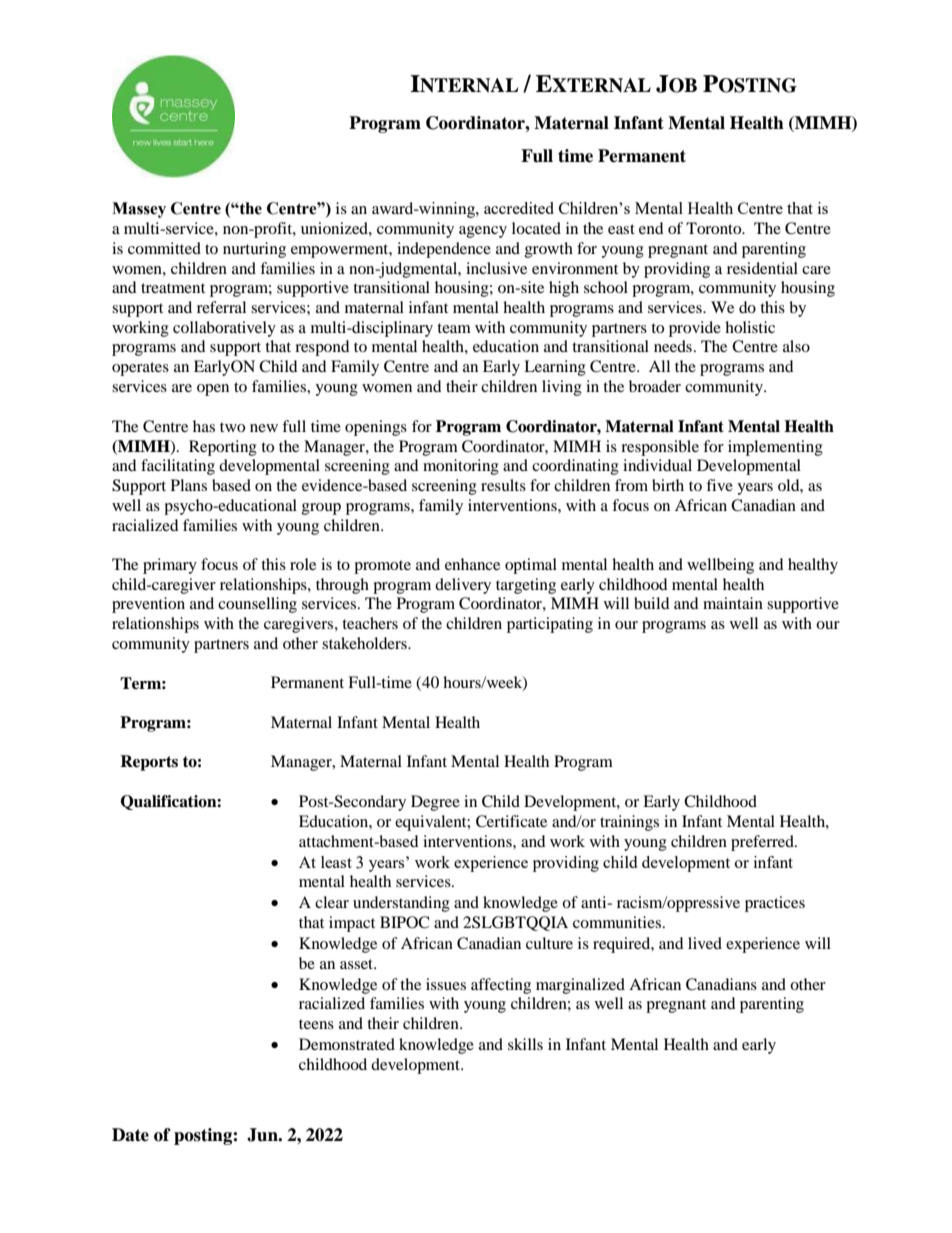 The image size is (952, 1233). What do you see at coordinates (254, 250) in the page?
I see `nurturing` at bounding box center [254, 250].
